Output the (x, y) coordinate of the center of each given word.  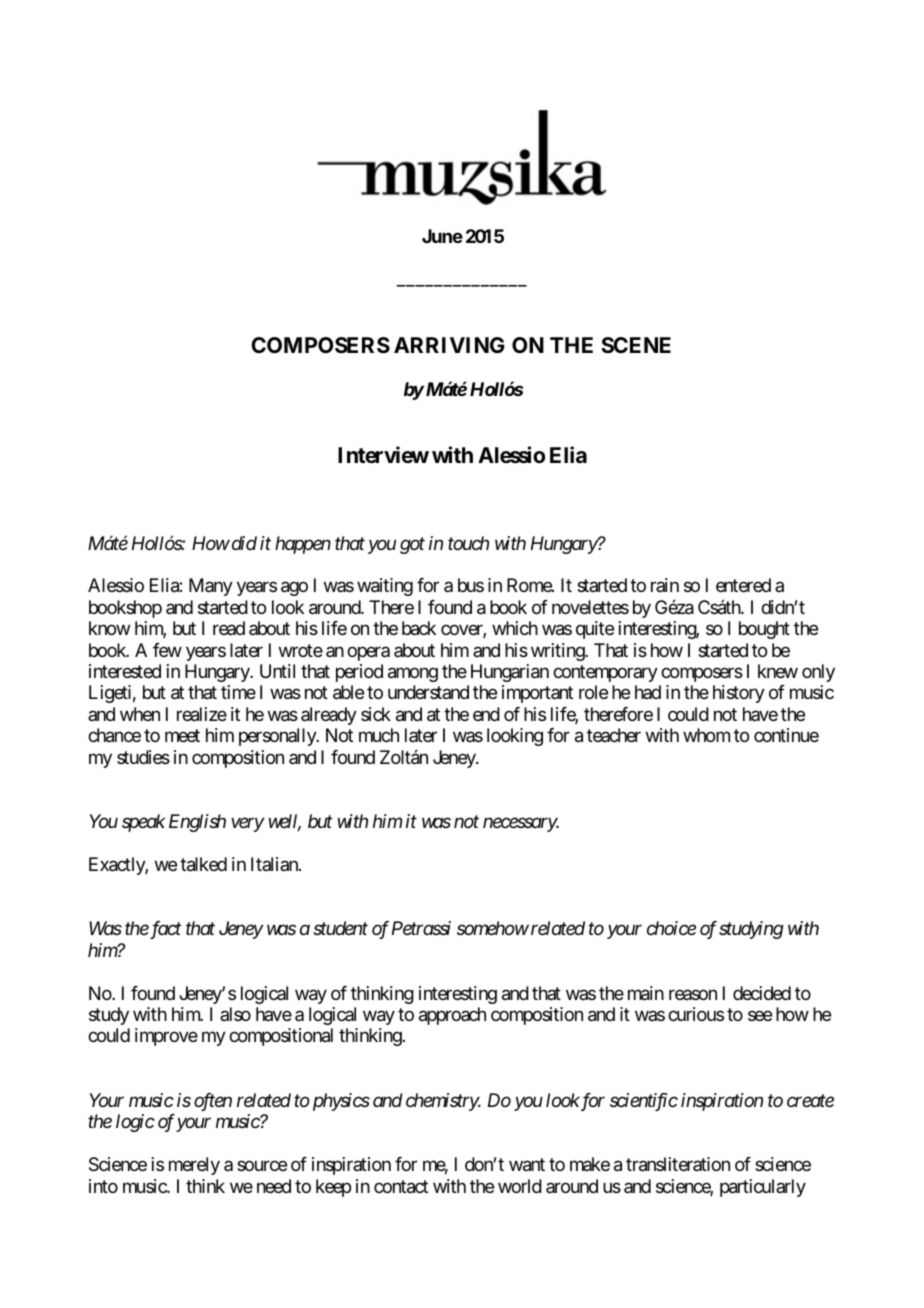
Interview (383, 455)
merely (194, 1166)
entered (743, 585)
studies (143, 757)
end (486, 714)
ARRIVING (449, 345)
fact (164, 930)
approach (452, 1016)
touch (468, 543)
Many (211, 587)
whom (706, 735)
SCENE (636, 345)
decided (762, 993)
